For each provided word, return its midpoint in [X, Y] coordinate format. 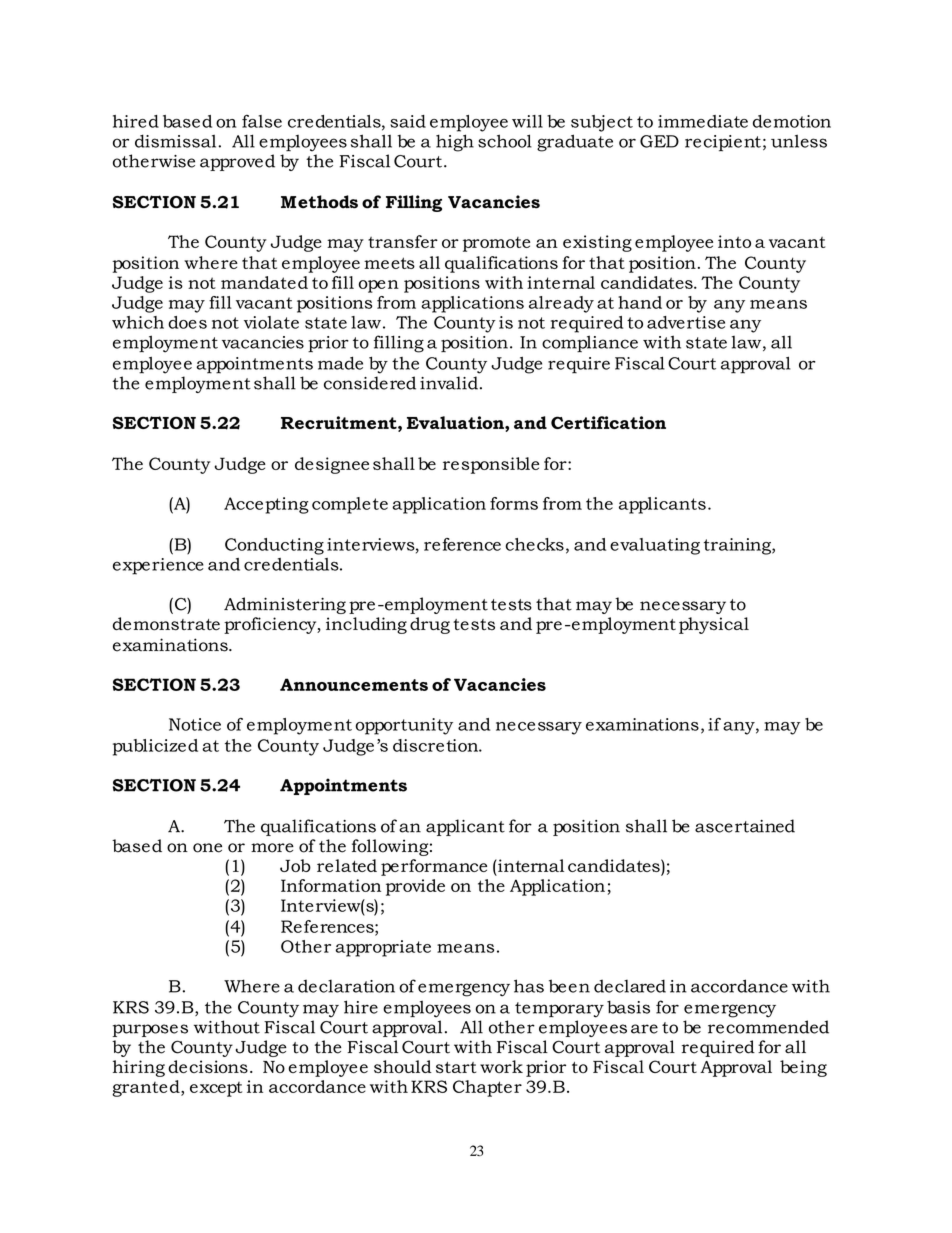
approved [237, 162]
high [455, 143]
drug [430, 625]
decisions [208, 1066]
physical [714, 625]
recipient [723, 143]
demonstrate [166, 624]
